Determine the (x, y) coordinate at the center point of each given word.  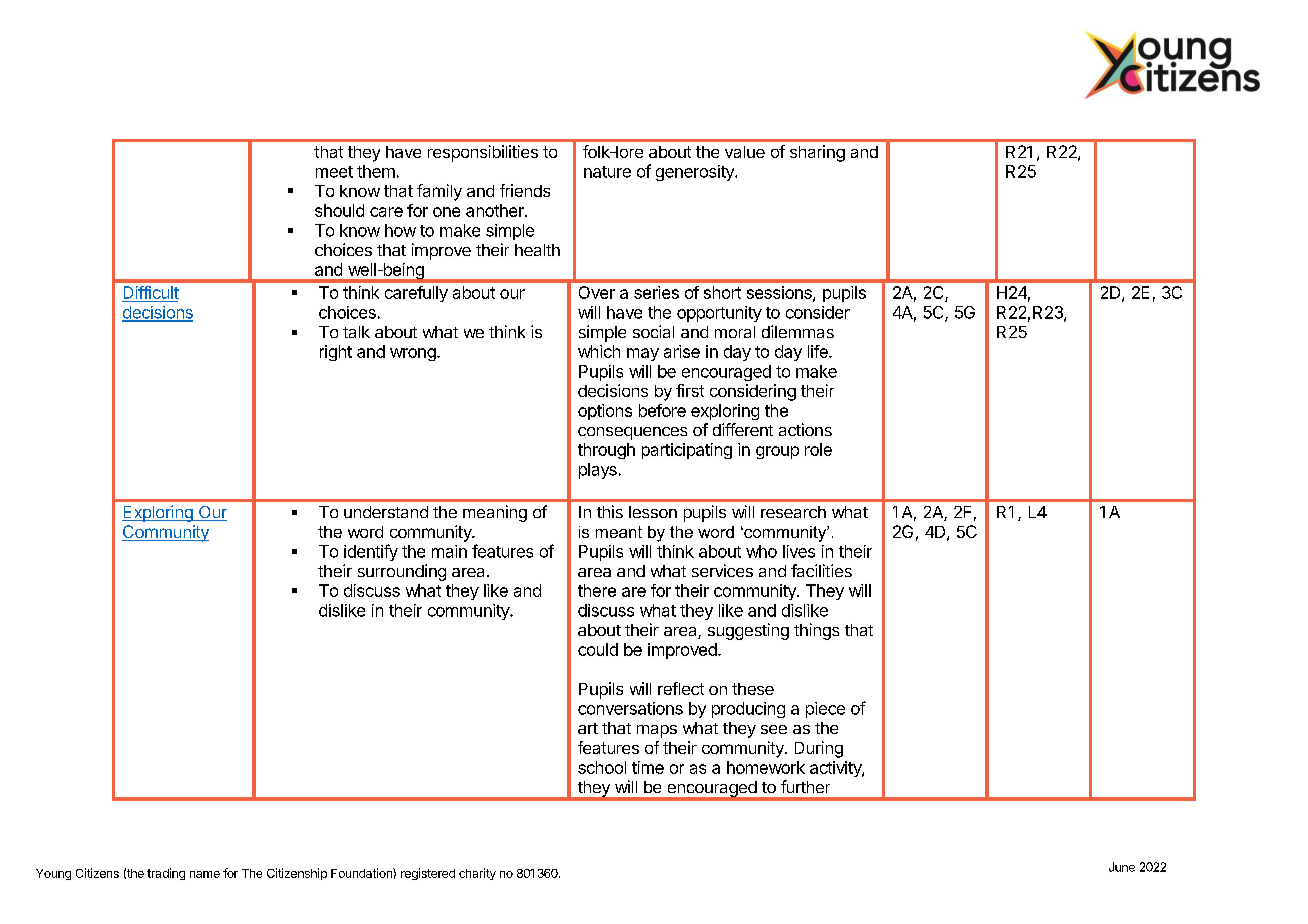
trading (166, 874)
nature (607, 172)
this (610, 511)
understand (386, 512)
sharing (817, 153)
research (793, 512)
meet (334, 172)
